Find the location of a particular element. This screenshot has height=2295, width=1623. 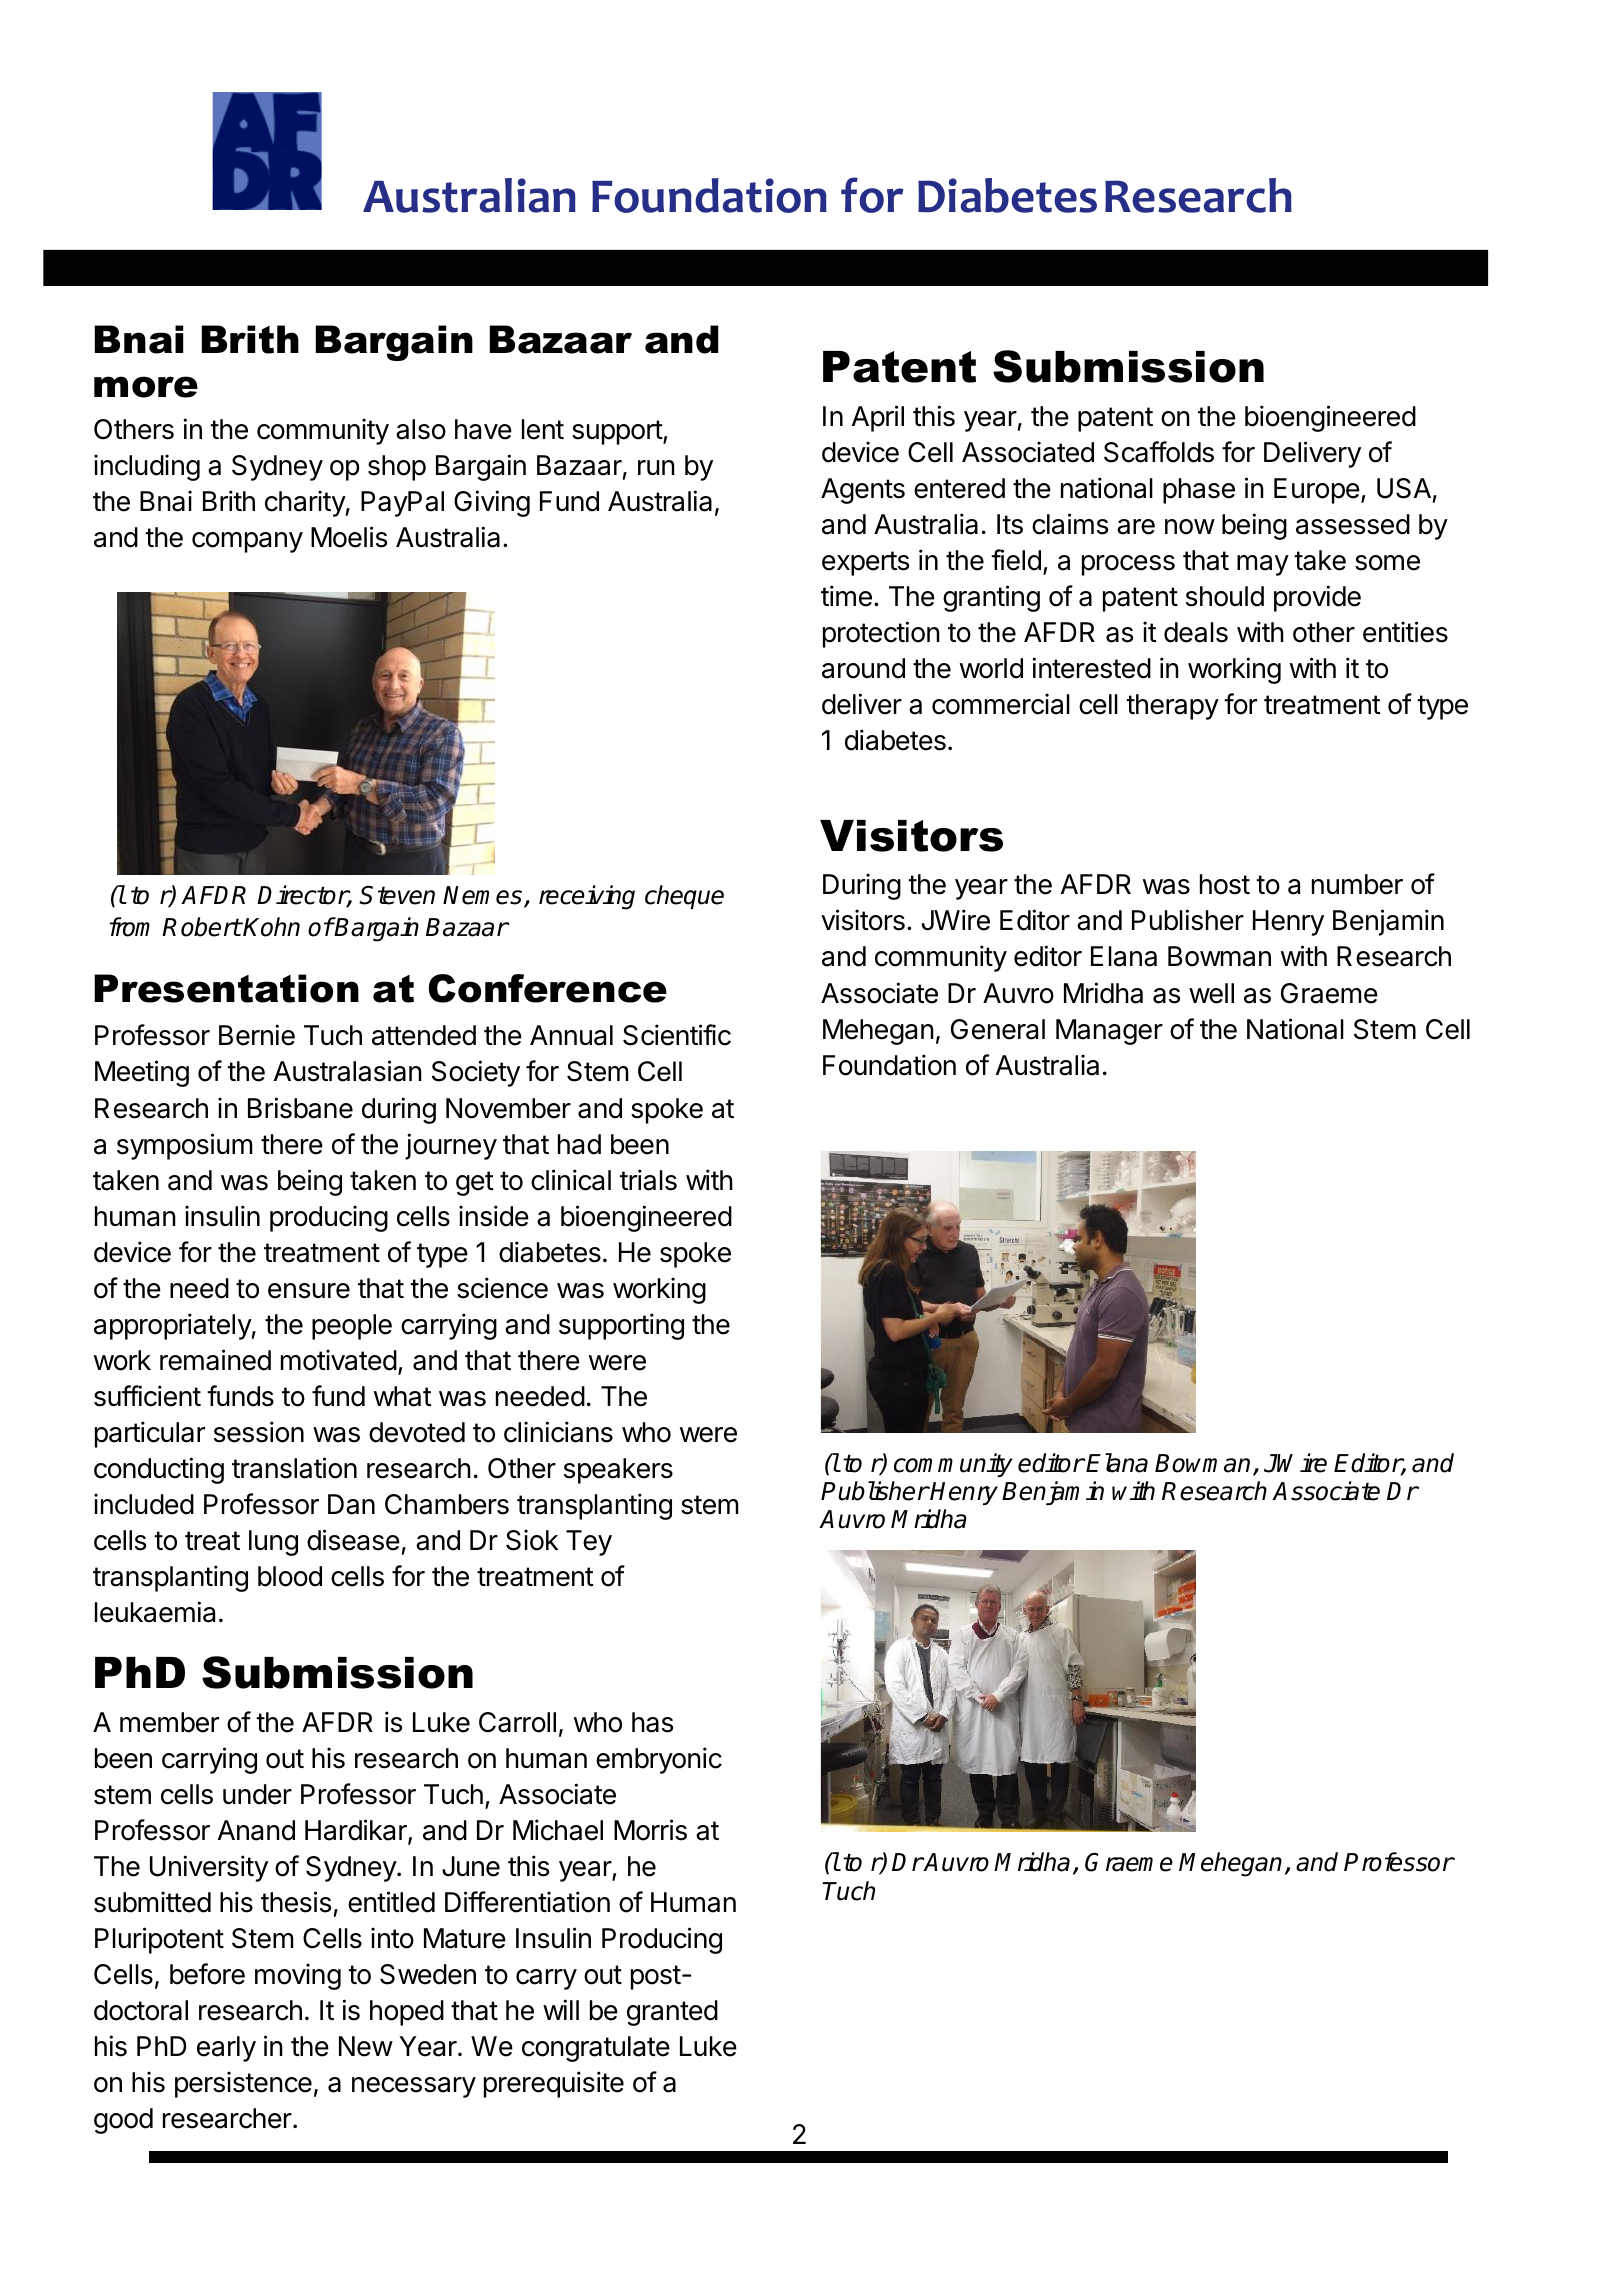

persistence is located at coordinates (243, 2084).
